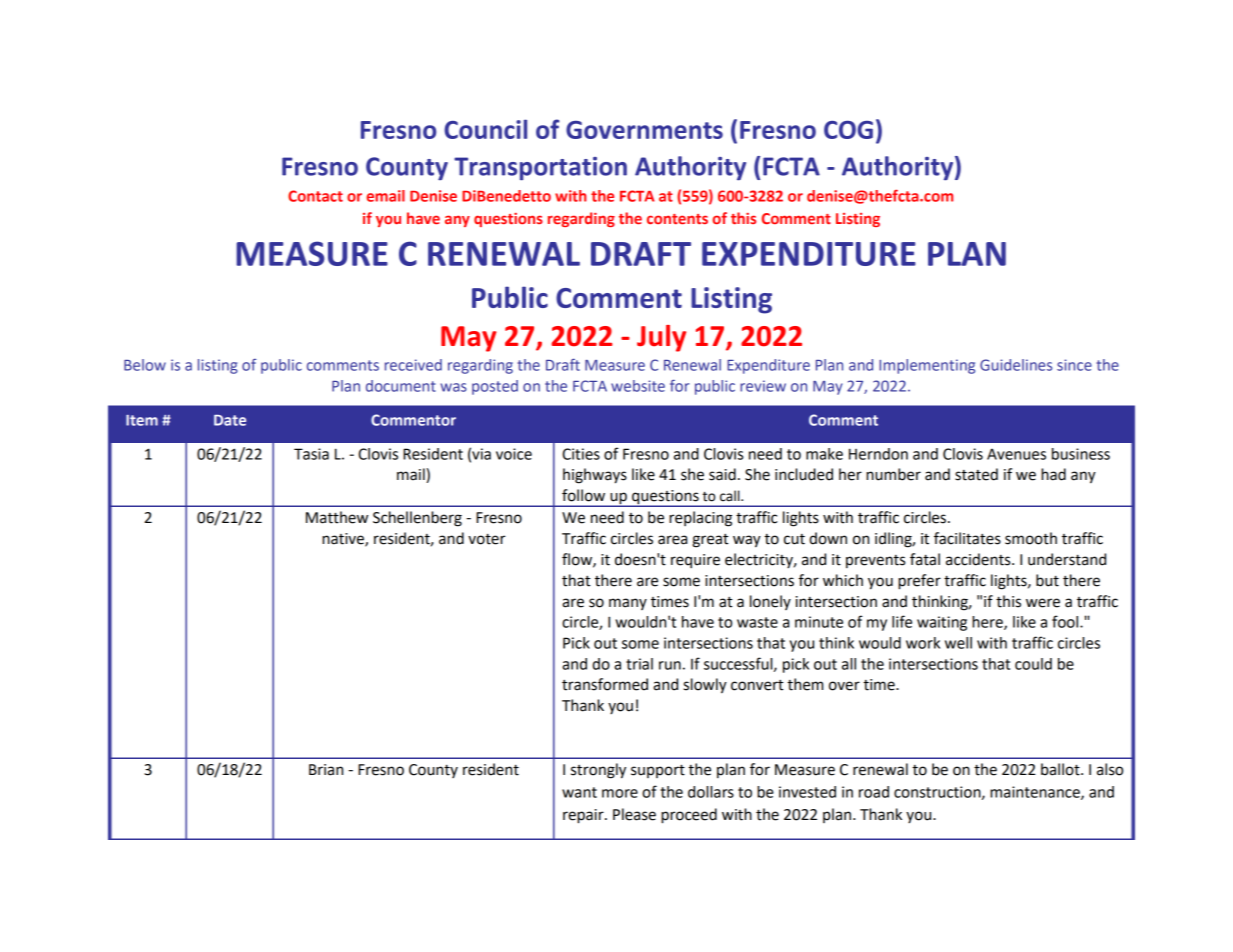 Image resolution: width=1233 pixels, height=952 pixels. I want to click on maintenance, so click(1036, 793).
